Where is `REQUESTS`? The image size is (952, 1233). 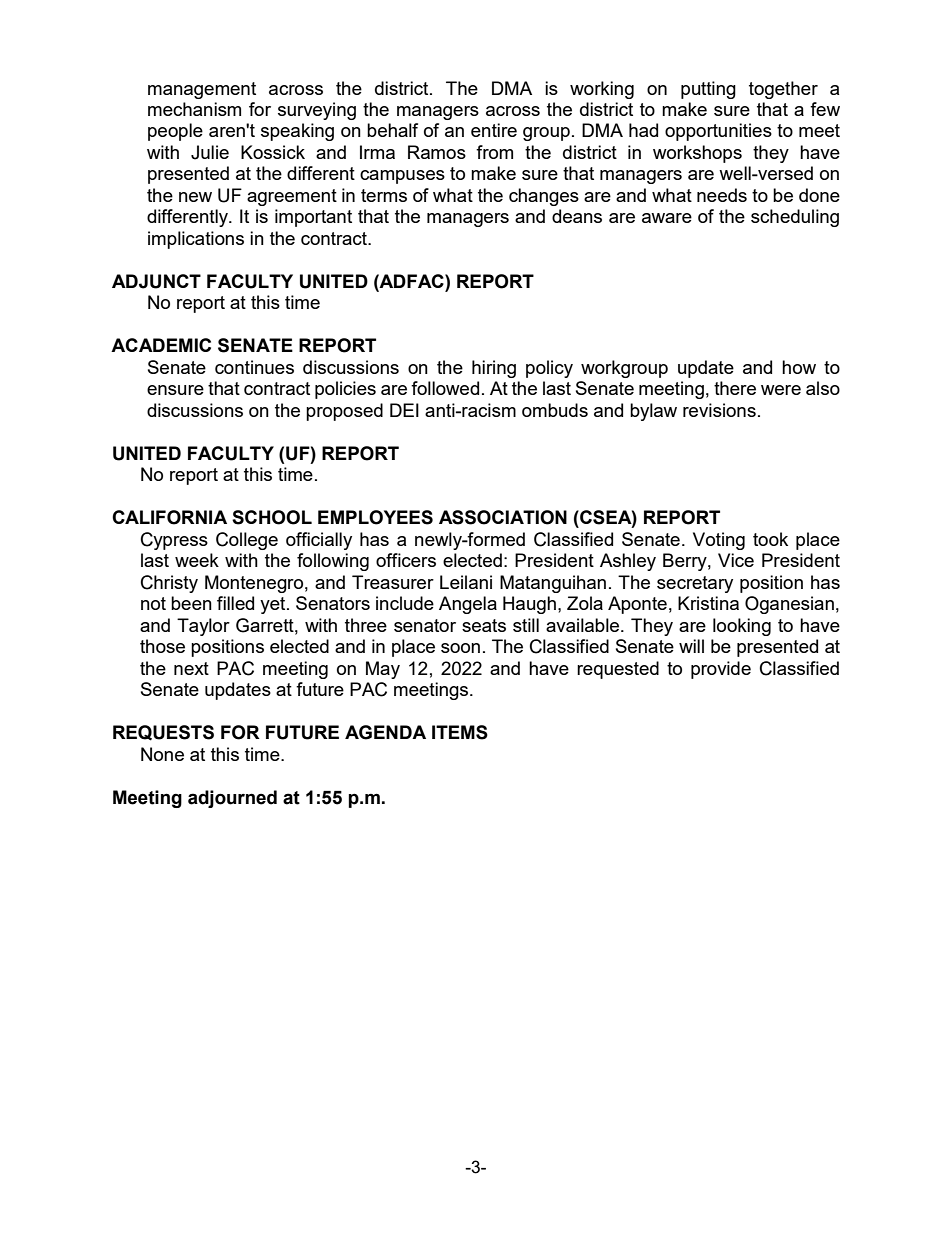
REQUESTS is located at coordinates (163, 733).
